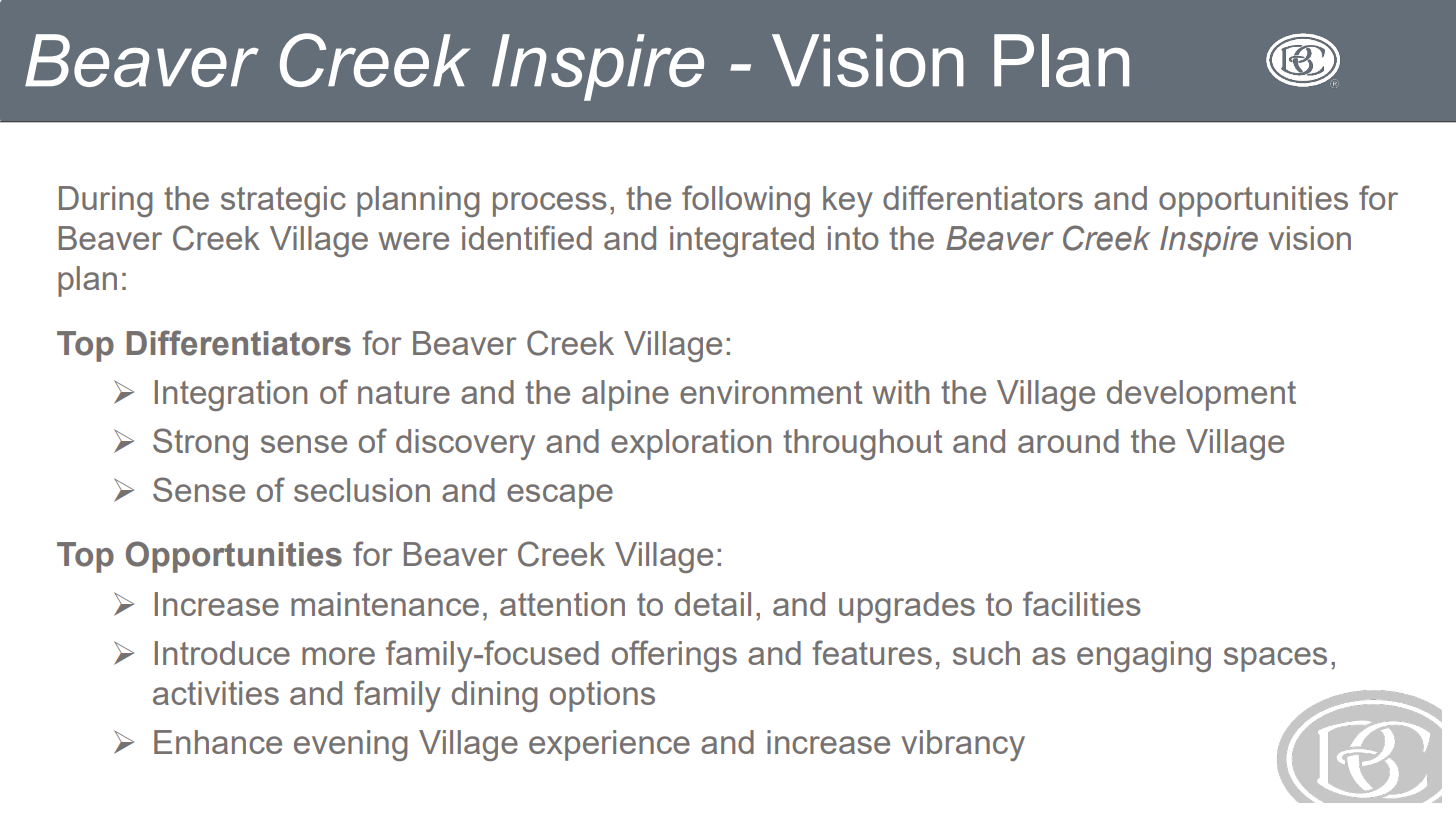 This document has width=1456, height=819. I want to click on following, so click(746, 201).
